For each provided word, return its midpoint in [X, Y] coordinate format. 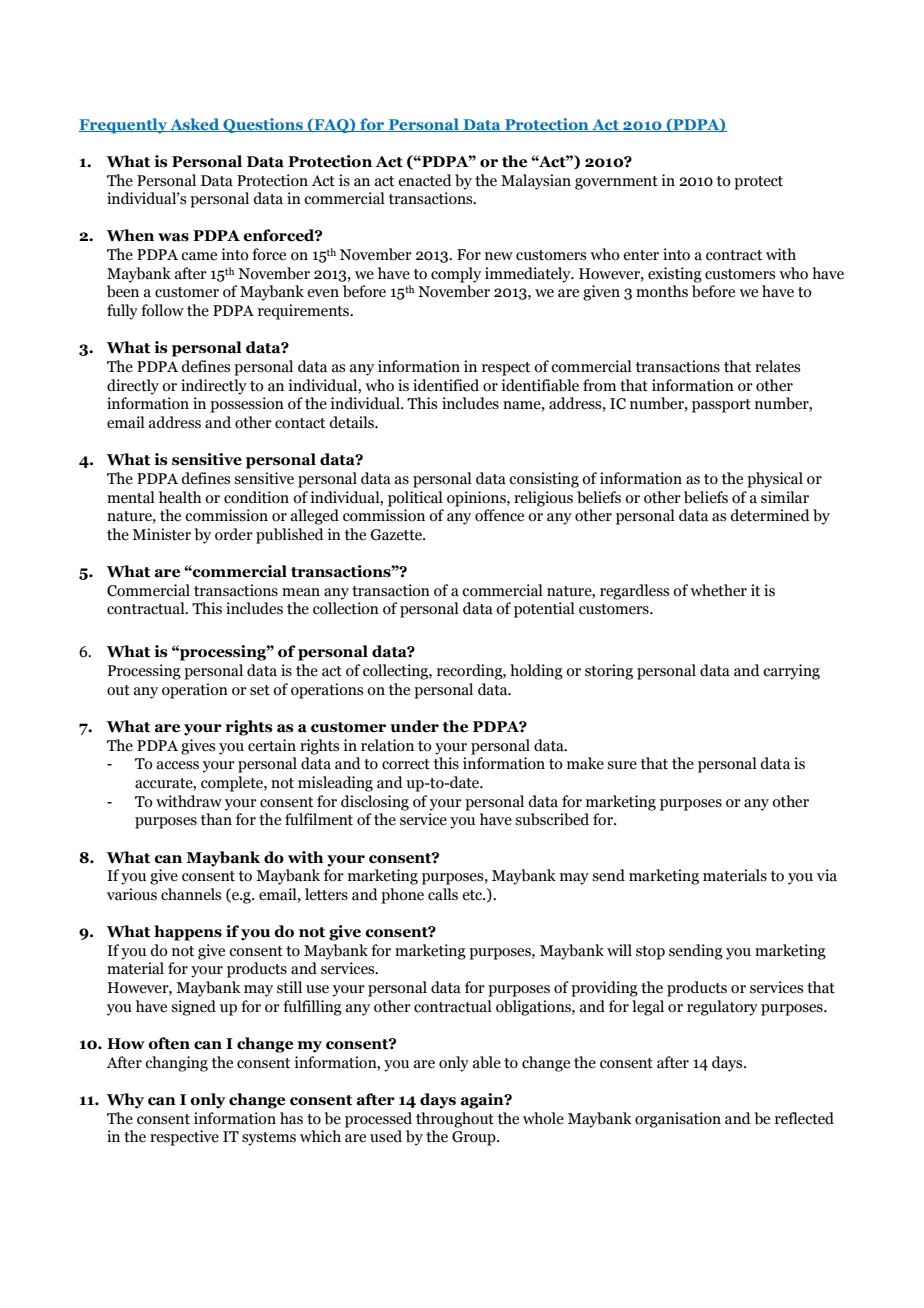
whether [718, 590]
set [260, 690]
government [616, 183]
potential [544, 610]
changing [176, 1064]
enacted [425, 180]
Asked [195, 125]
